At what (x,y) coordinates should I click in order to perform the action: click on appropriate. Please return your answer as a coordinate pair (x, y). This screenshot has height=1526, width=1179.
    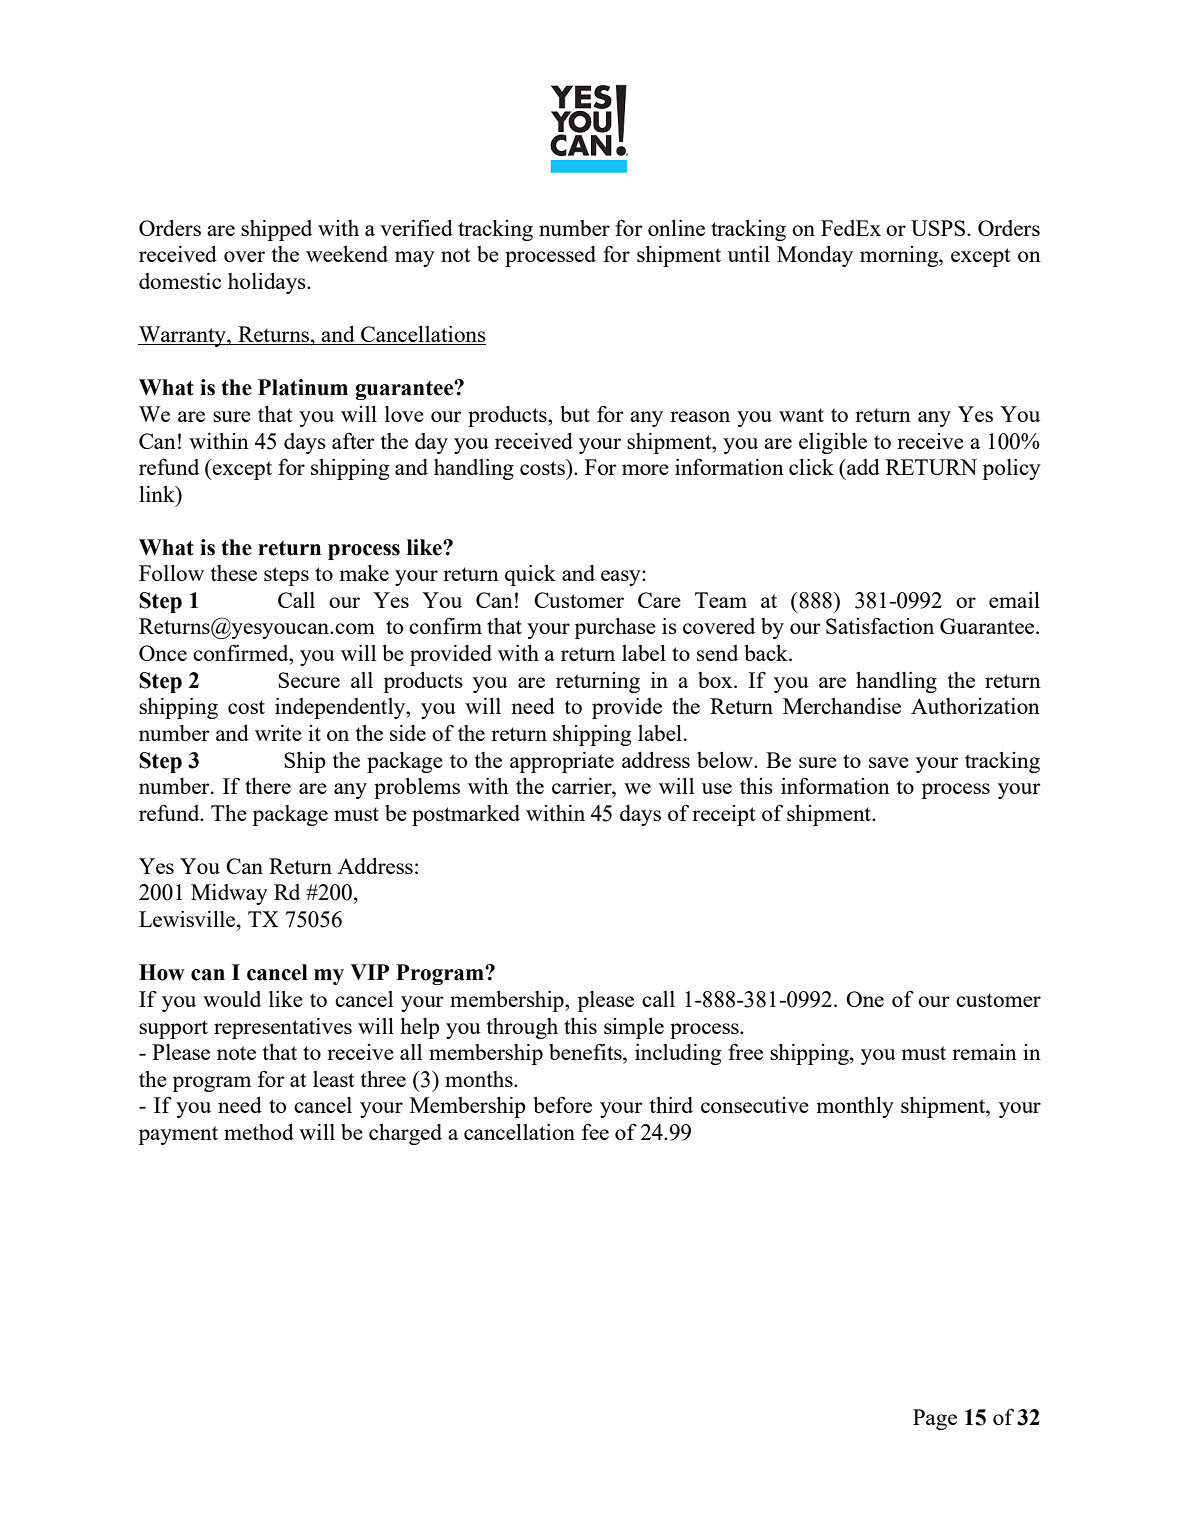
    Looking at the image, I should click on (562, 762).
